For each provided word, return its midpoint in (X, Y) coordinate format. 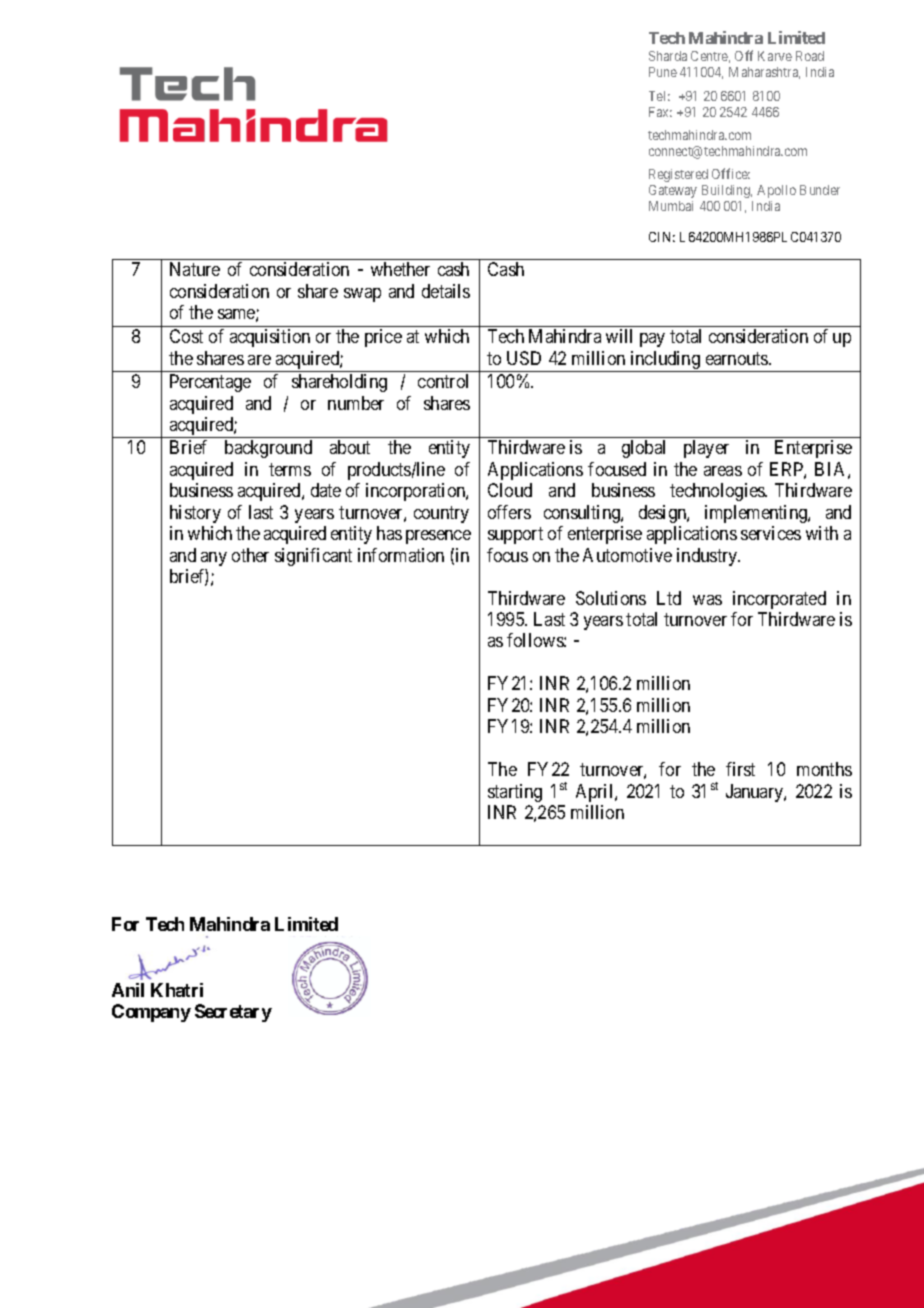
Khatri (177, 990)
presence (438, 537)
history (195, 514)
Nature (195, 269)
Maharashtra (764, 73)
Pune (663, 72)
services (771, 533)
